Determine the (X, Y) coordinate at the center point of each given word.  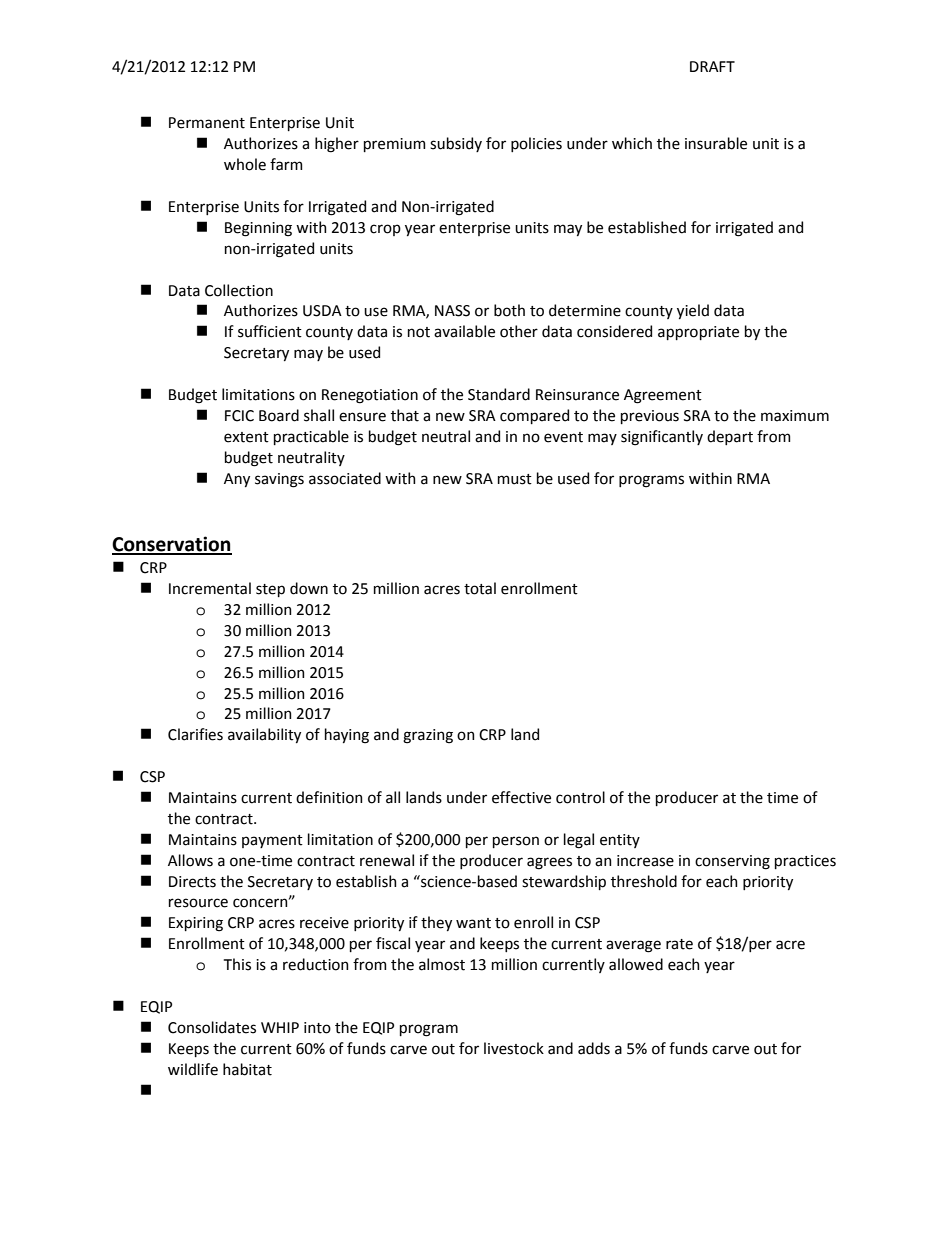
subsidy (456, 144)
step (270, 590)
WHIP (280, 1027)
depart (730, 437)
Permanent (207, 123)
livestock (514, 1048)
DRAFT (712, 66)
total (480, 588)
